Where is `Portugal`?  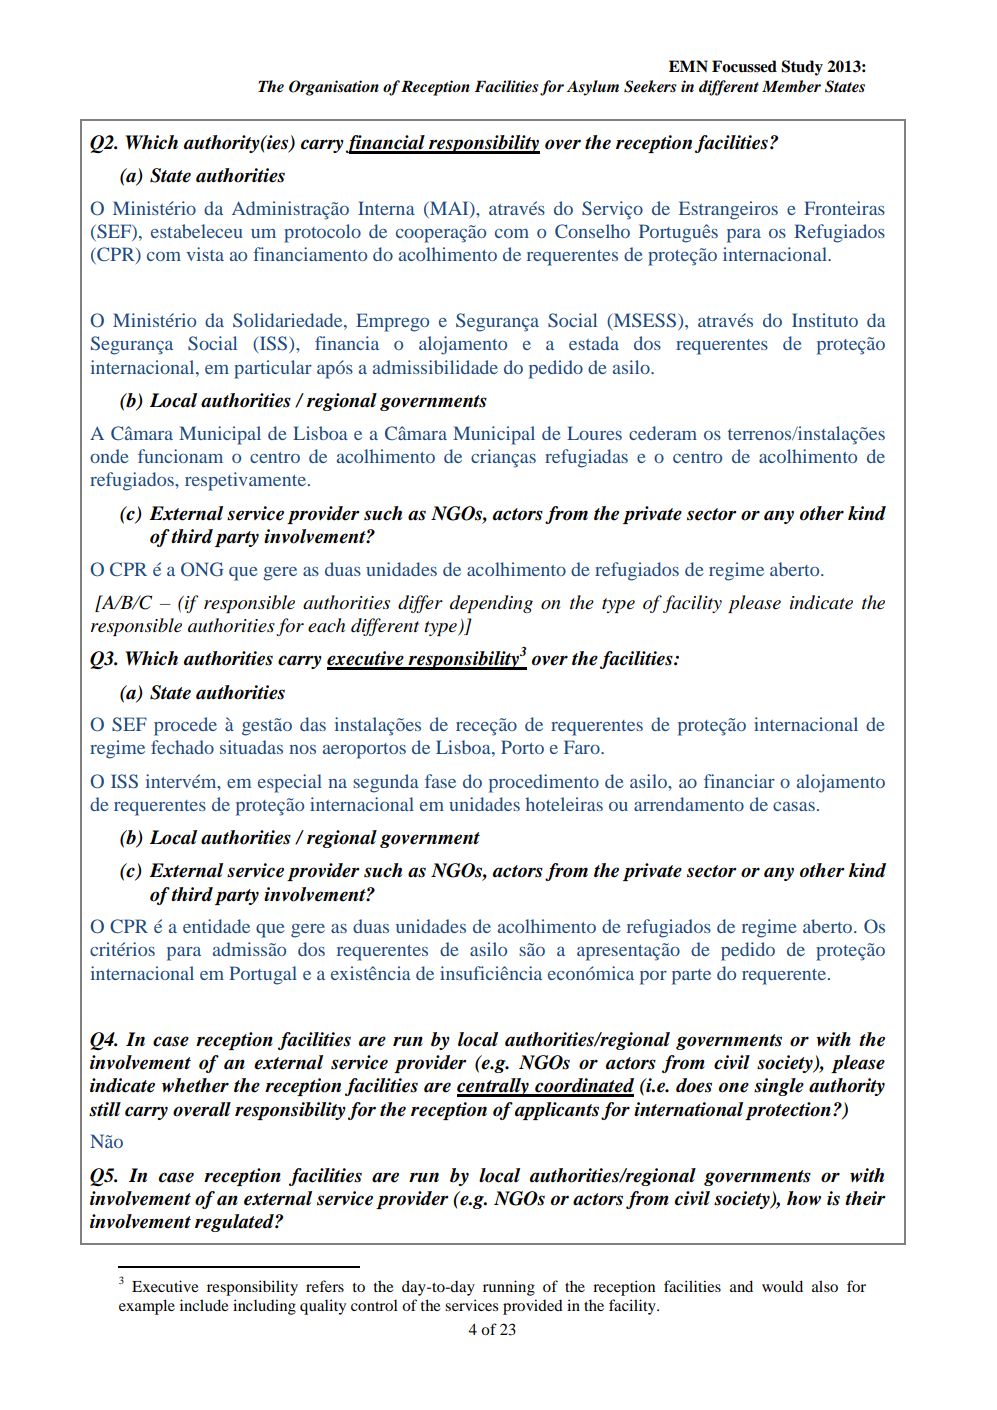 Portugal is located at coordinates (263, 975).
